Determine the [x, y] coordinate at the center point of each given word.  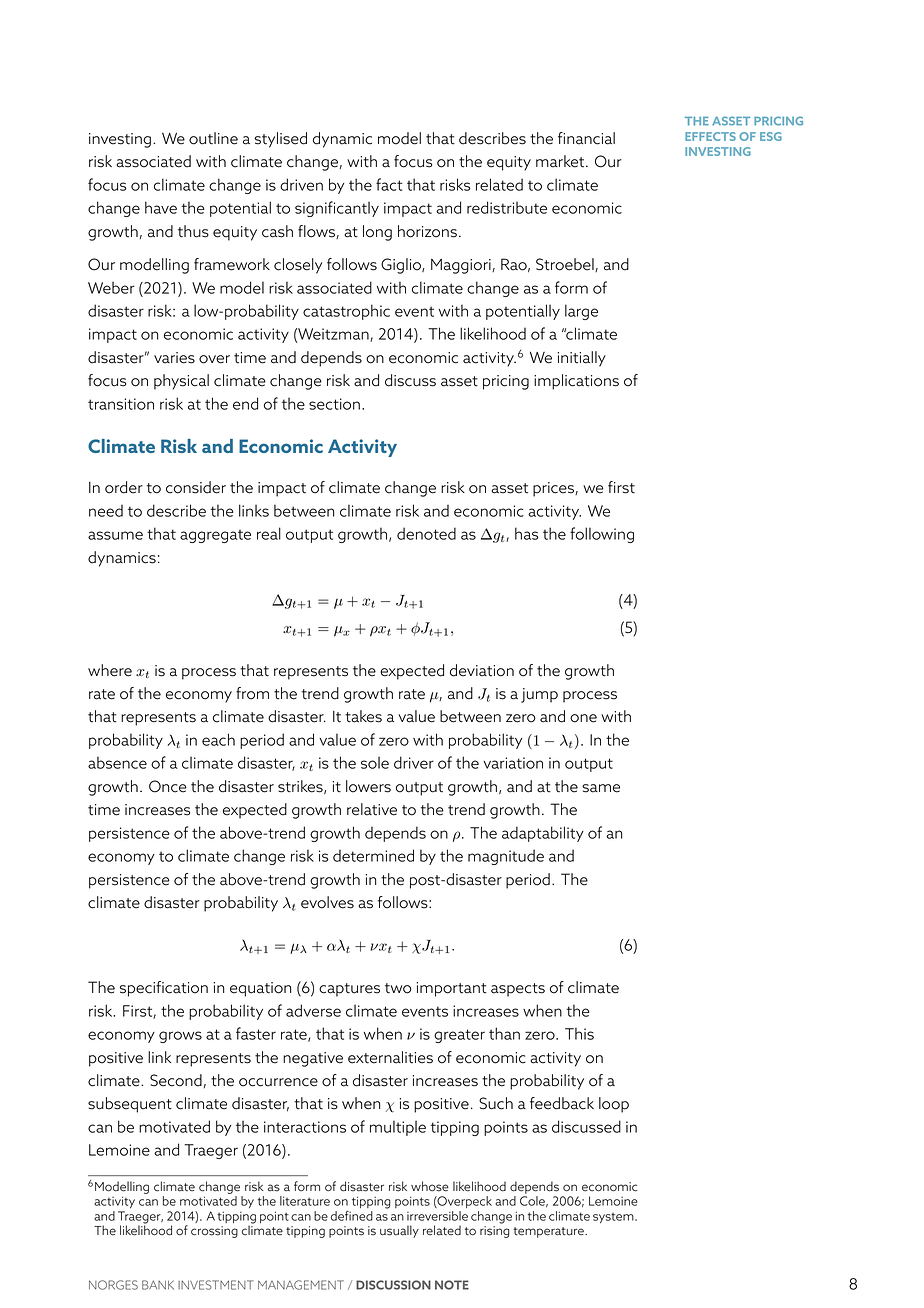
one [583, 718]
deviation [482, 670]
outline [213, 138]
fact [389, 184]
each [218, 739]
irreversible [437, 1216]
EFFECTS [710, 136]
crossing [214, 1232]
